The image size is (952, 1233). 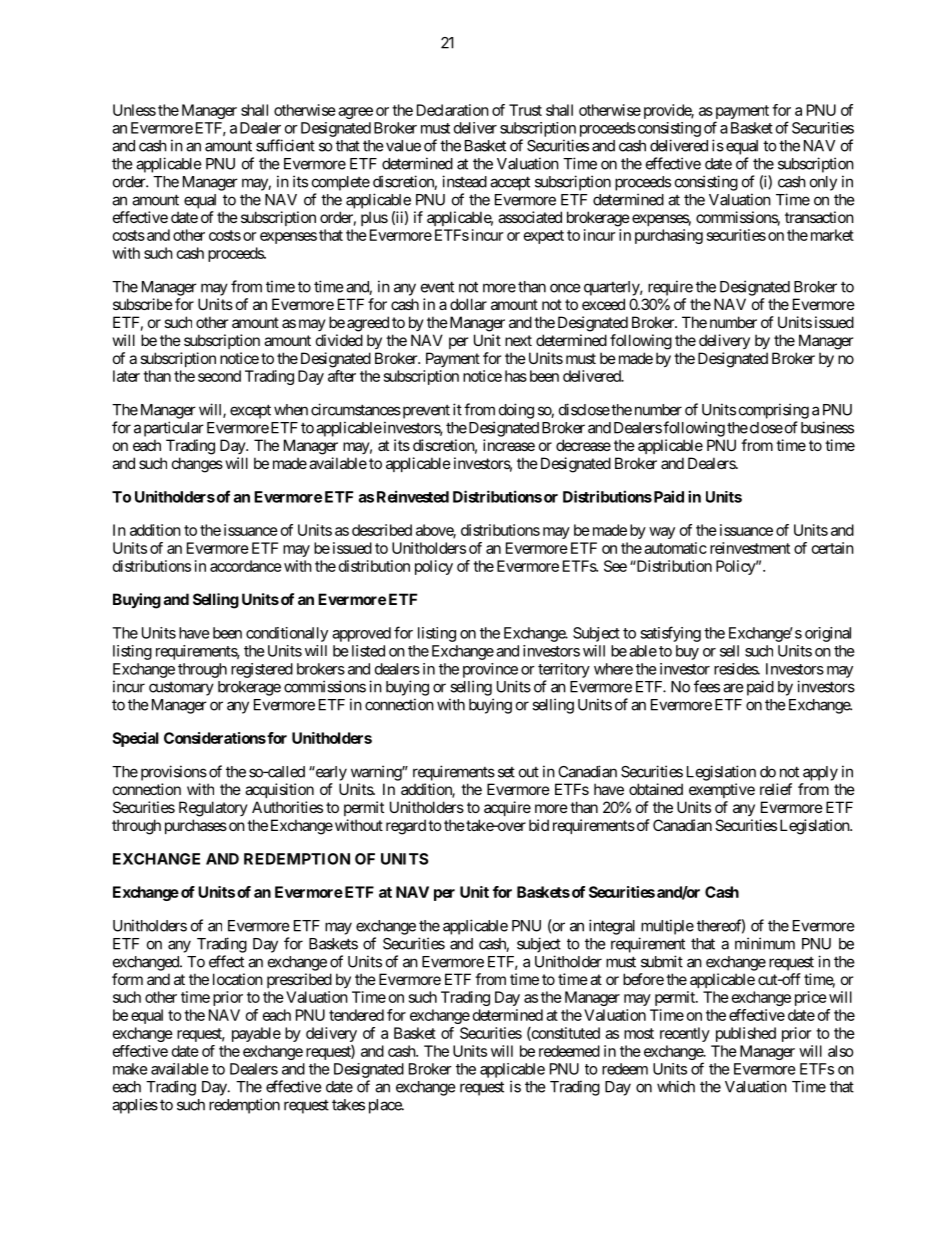 What do you see at coordinates (285, 145) in the screenshot?
I see `sufficient` at bounding box center [285, 145].
